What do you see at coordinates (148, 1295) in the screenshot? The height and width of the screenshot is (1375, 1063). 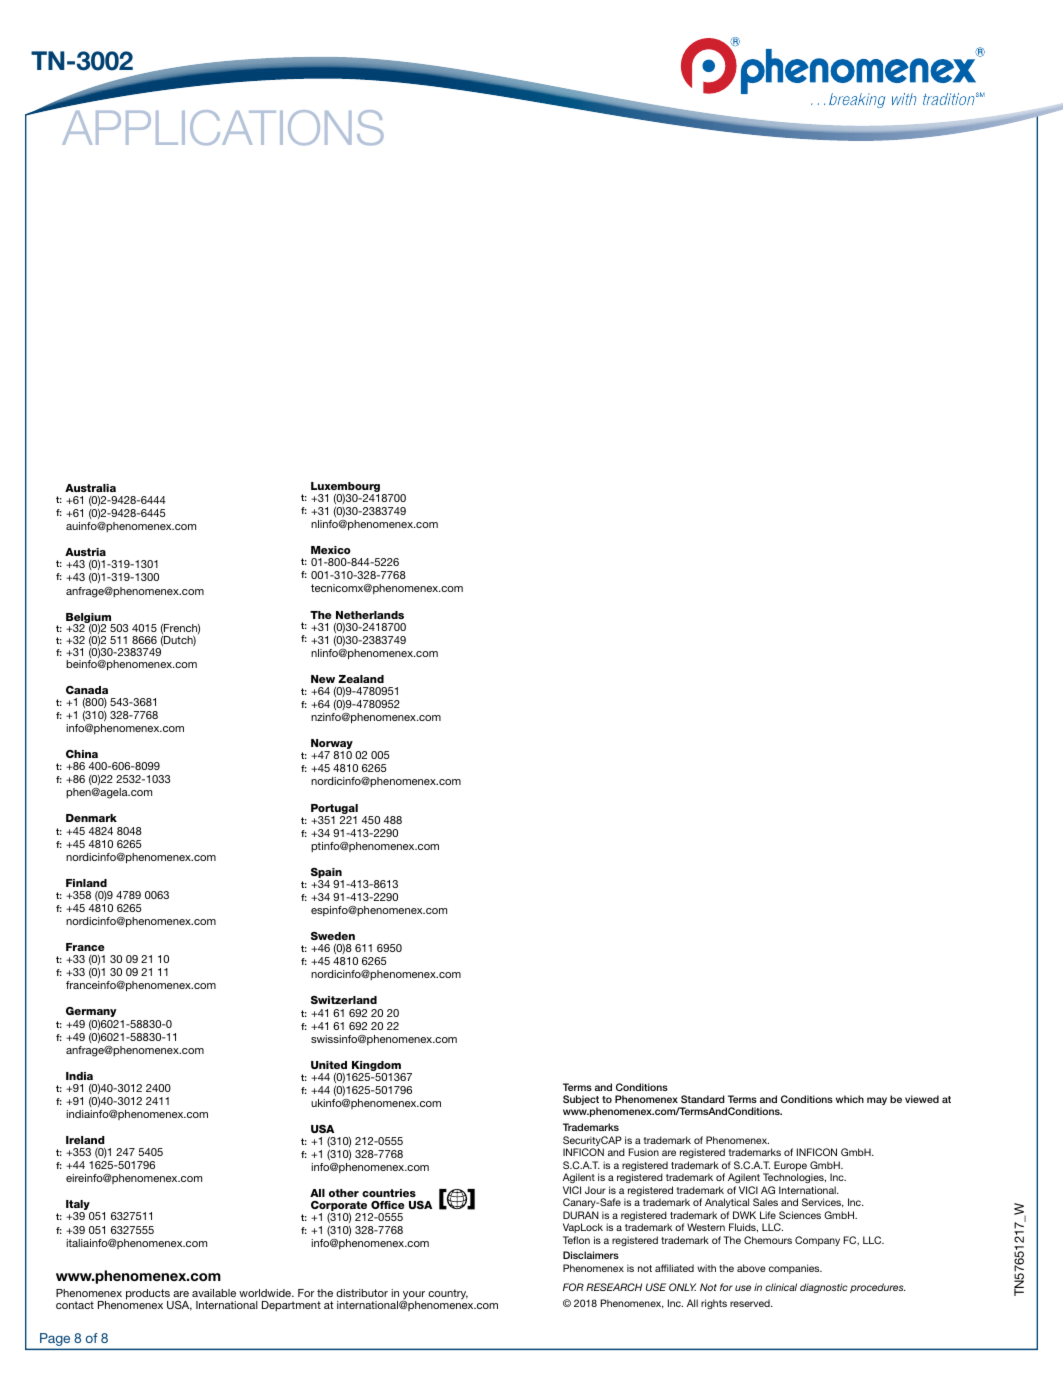 I see `products` at bounding box center [148, 1295].
